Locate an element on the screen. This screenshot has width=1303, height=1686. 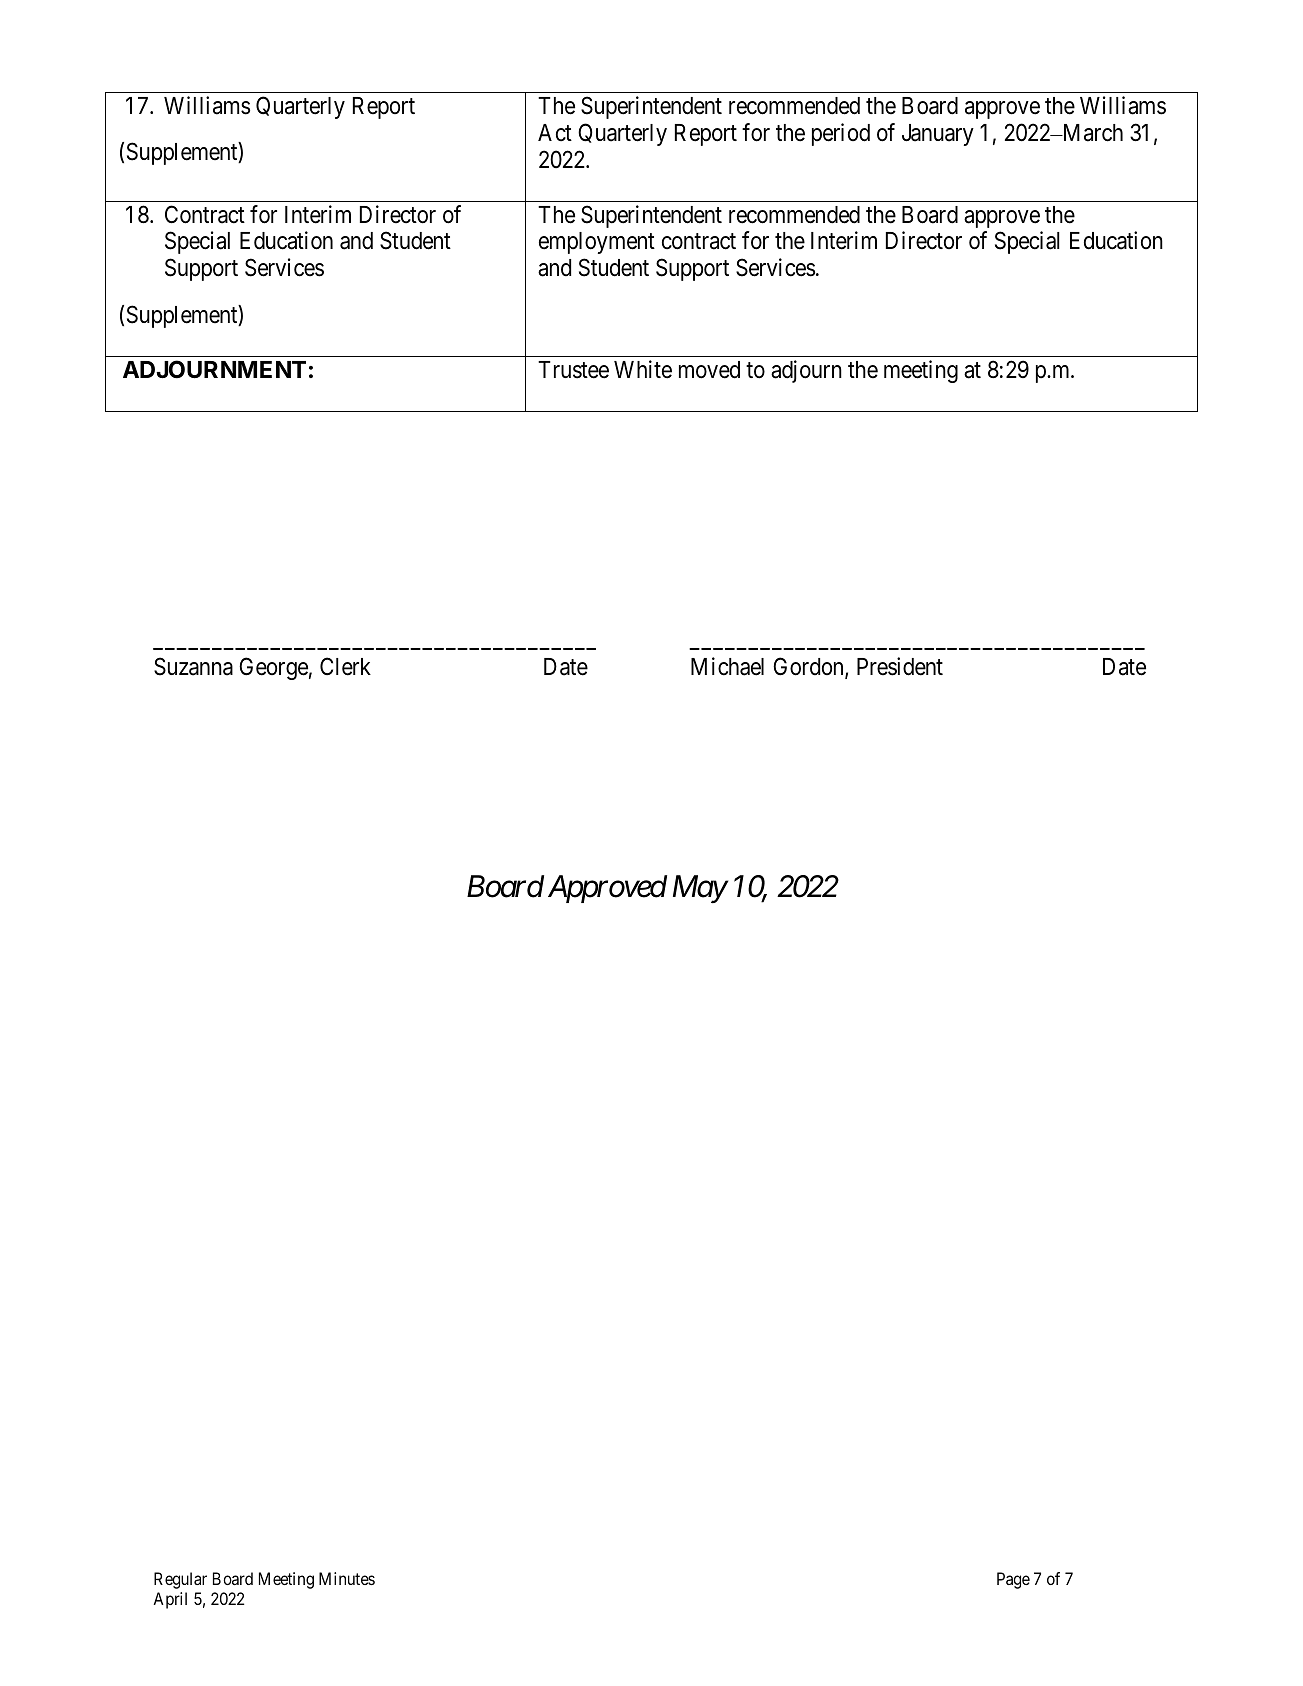
Gordon is located at coordinates (809, 667).
